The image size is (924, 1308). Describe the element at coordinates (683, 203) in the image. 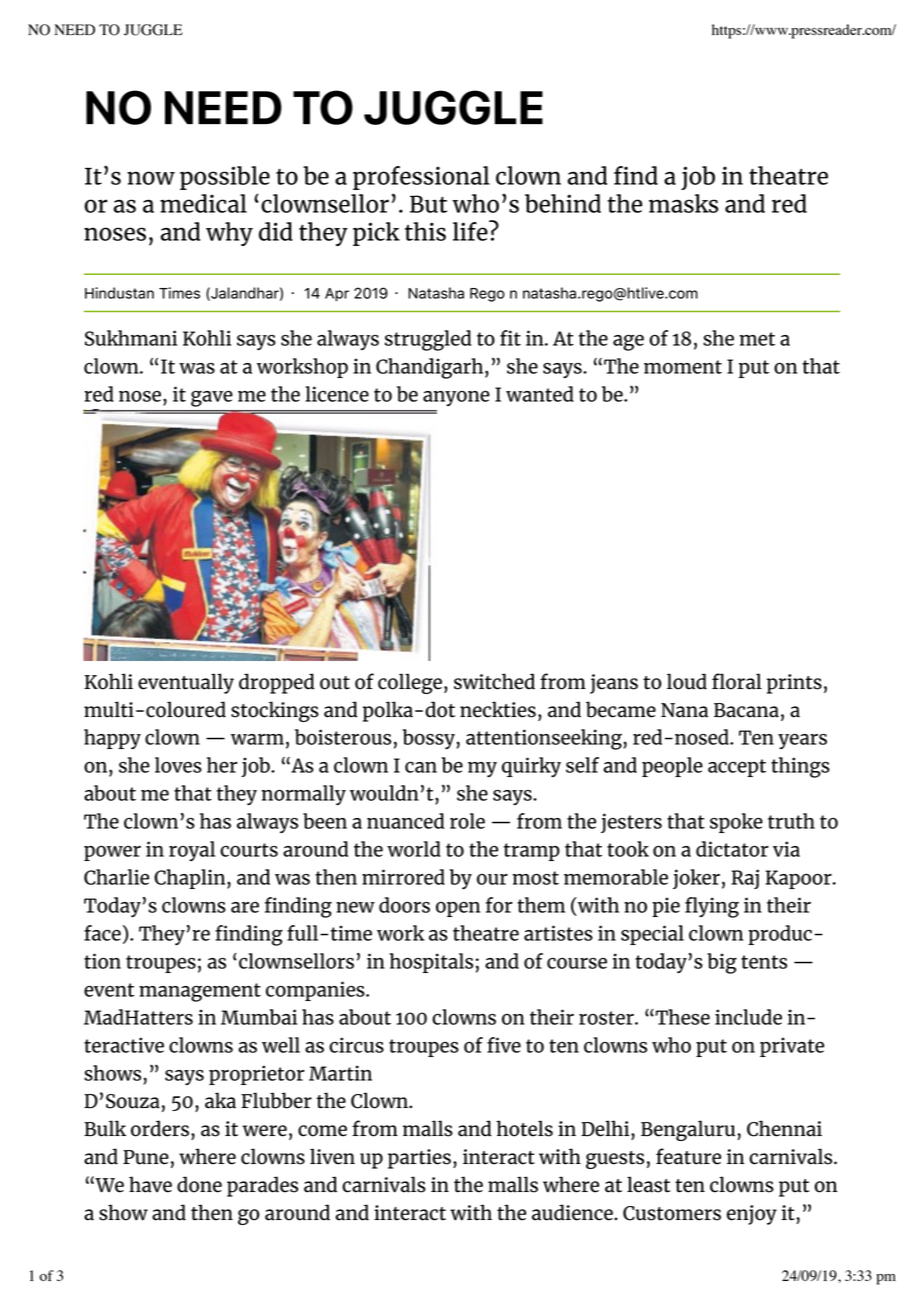

I see `masks` at that location.
